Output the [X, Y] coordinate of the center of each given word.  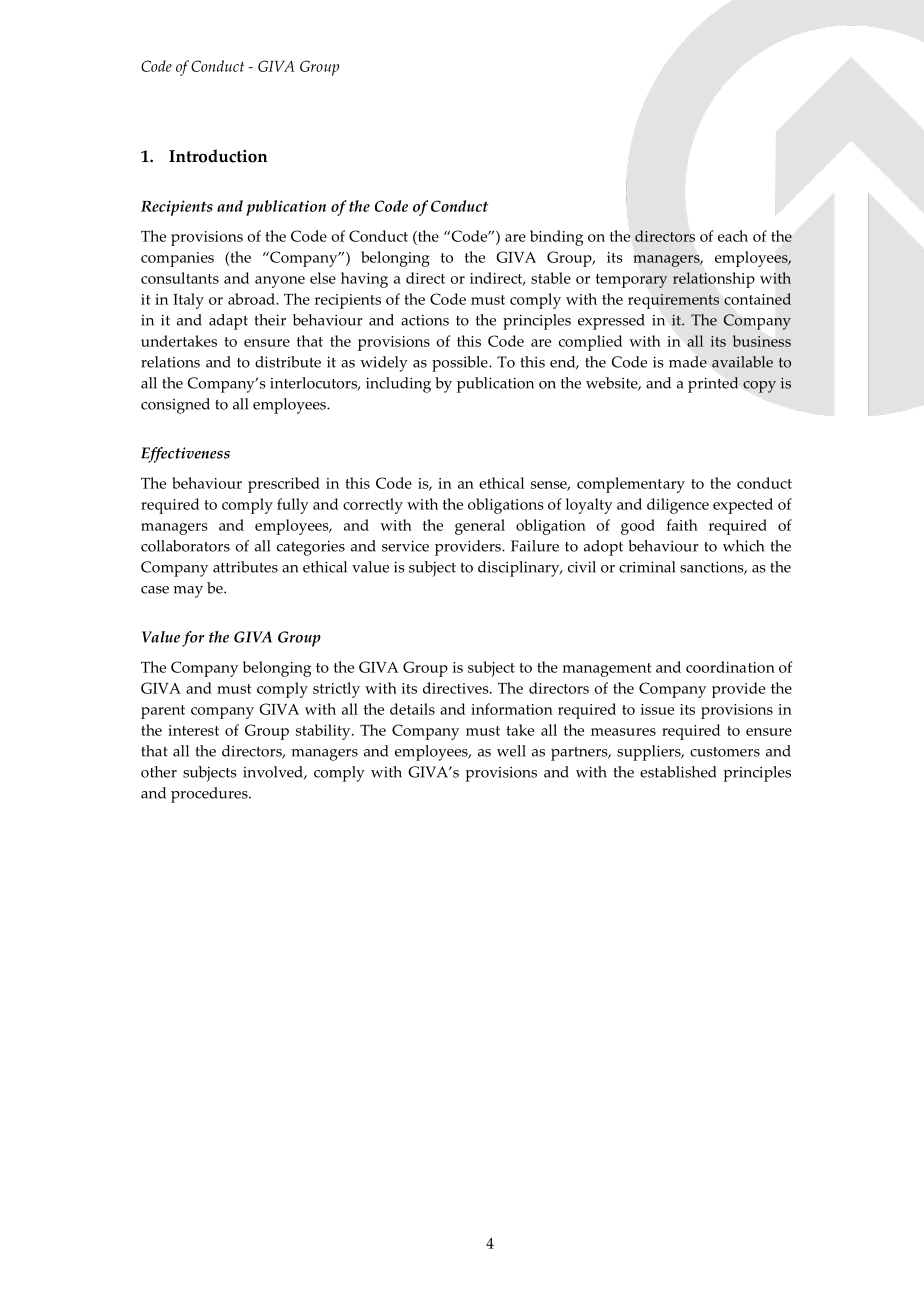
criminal [647, 567]
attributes [245, 567]
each [733, 236]
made [688, 362]
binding [556, 238]
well [511, 751]
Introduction [218, 156]
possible [461, 364]
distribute [288, 362]
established [678, 772]
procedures [210, 795]
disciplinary [520, 569]
